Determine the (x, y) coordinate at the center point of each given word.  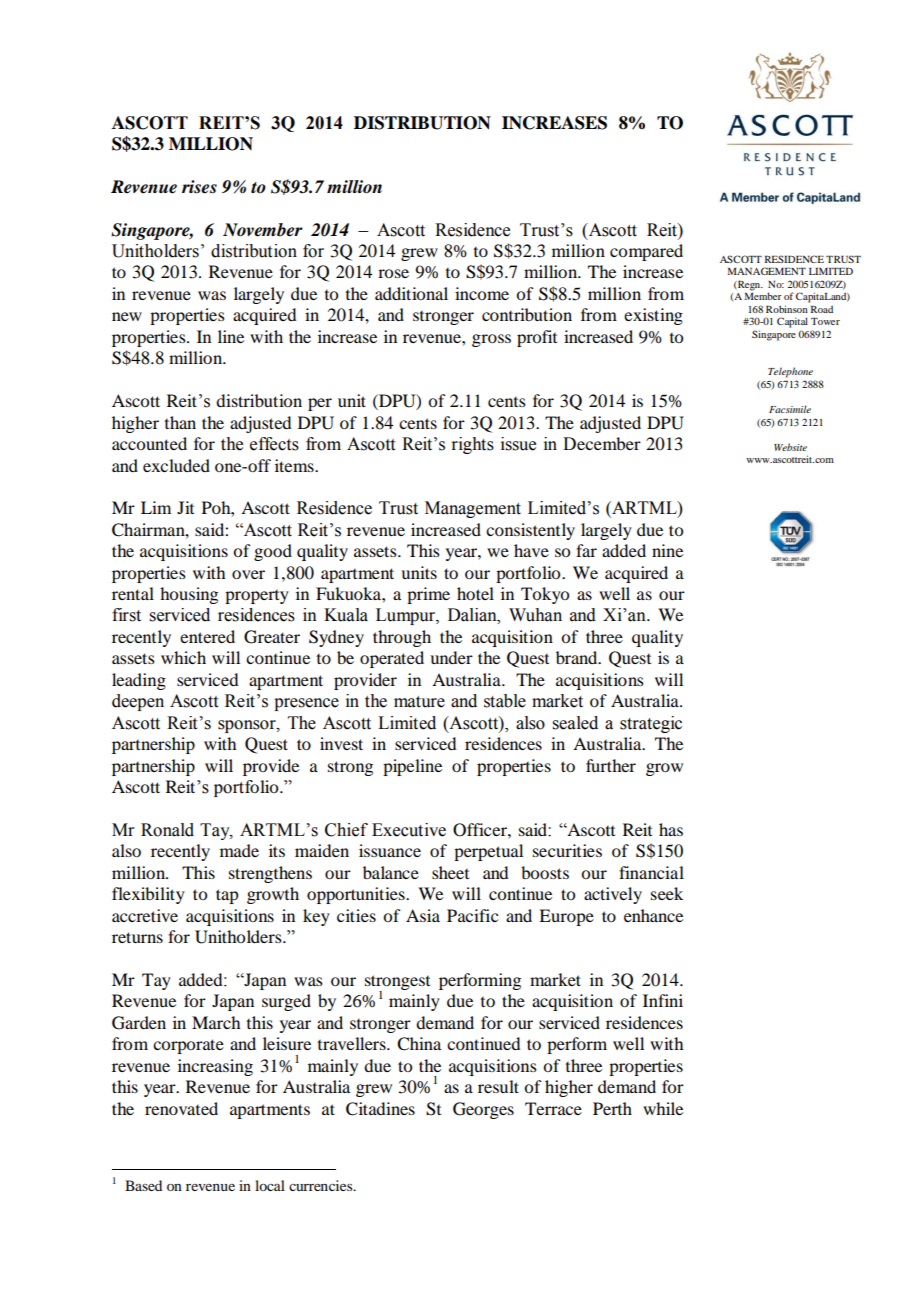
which (183, 657)
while (663, 1108)
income (482, 293)
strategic (651, 724)
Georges (483, 1110)
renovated (181, 1108)
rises (199, 187)
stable (505, 701)
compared (646, 252)
